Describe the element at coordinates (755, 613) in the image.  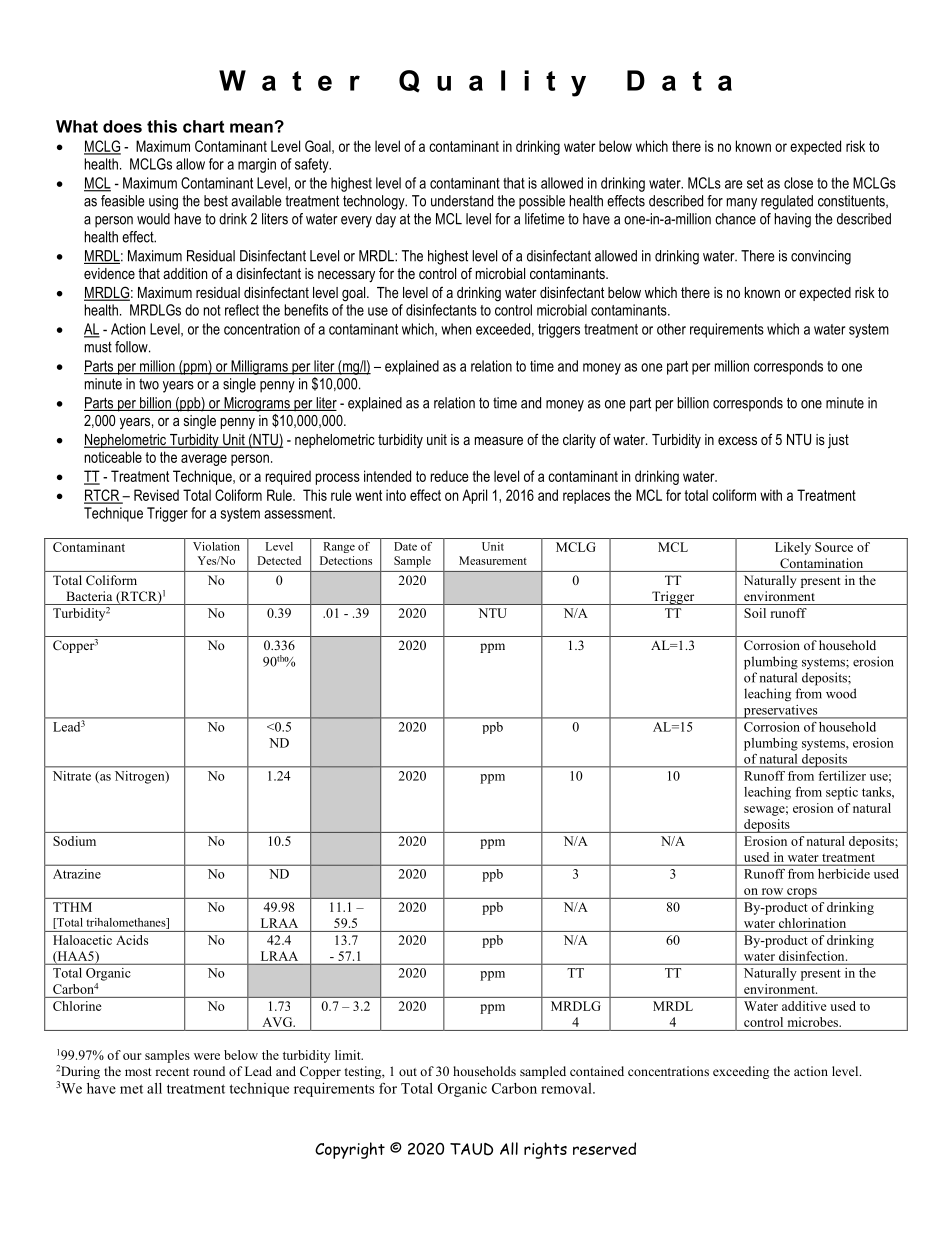
I see `Soil` at that location.
